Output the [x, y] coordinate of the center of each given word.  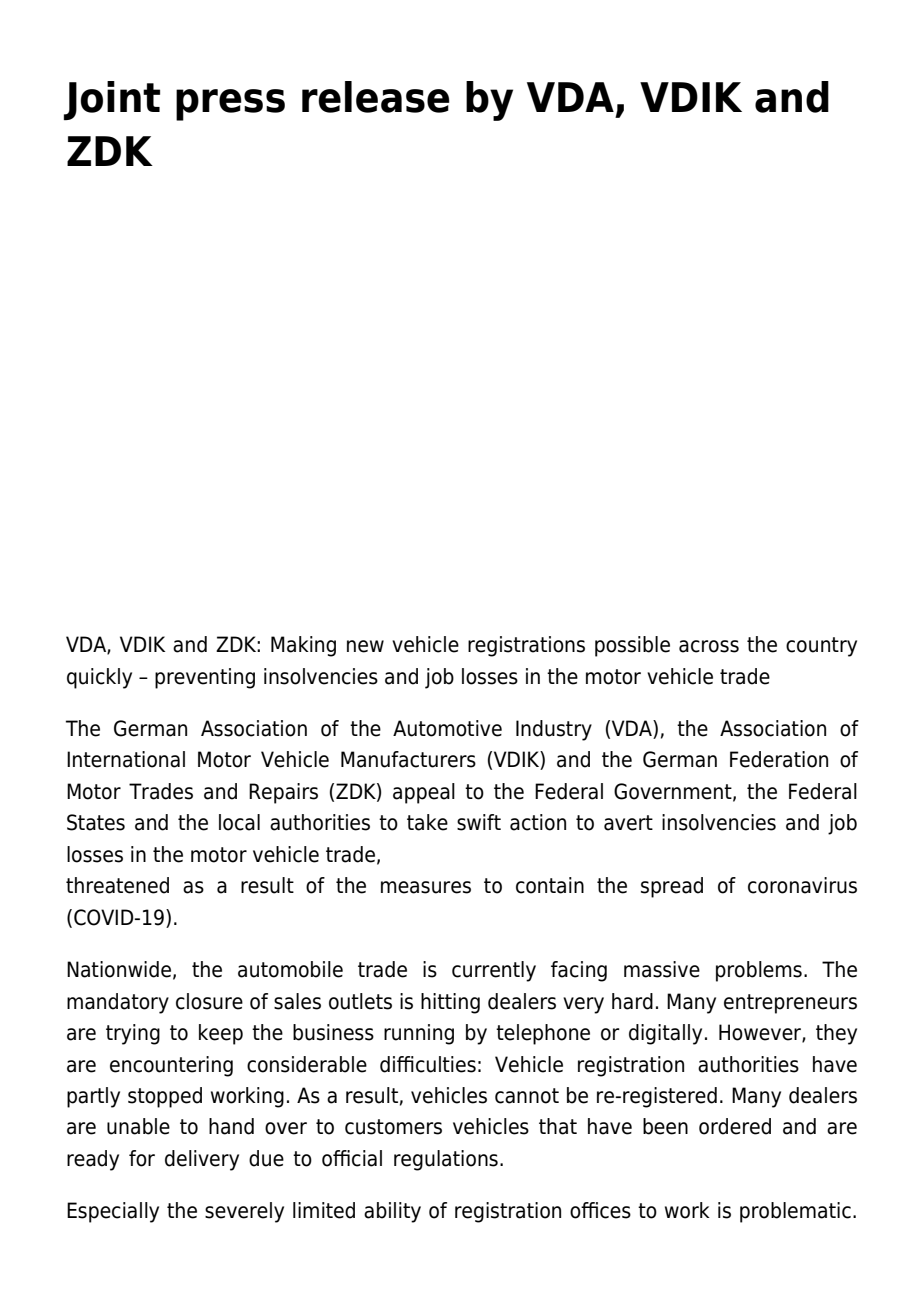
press [230, 105]
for [142, 1158]
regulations [446, 1160]
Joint [112, 100]
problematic [795, 1212]
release [376, 97]
